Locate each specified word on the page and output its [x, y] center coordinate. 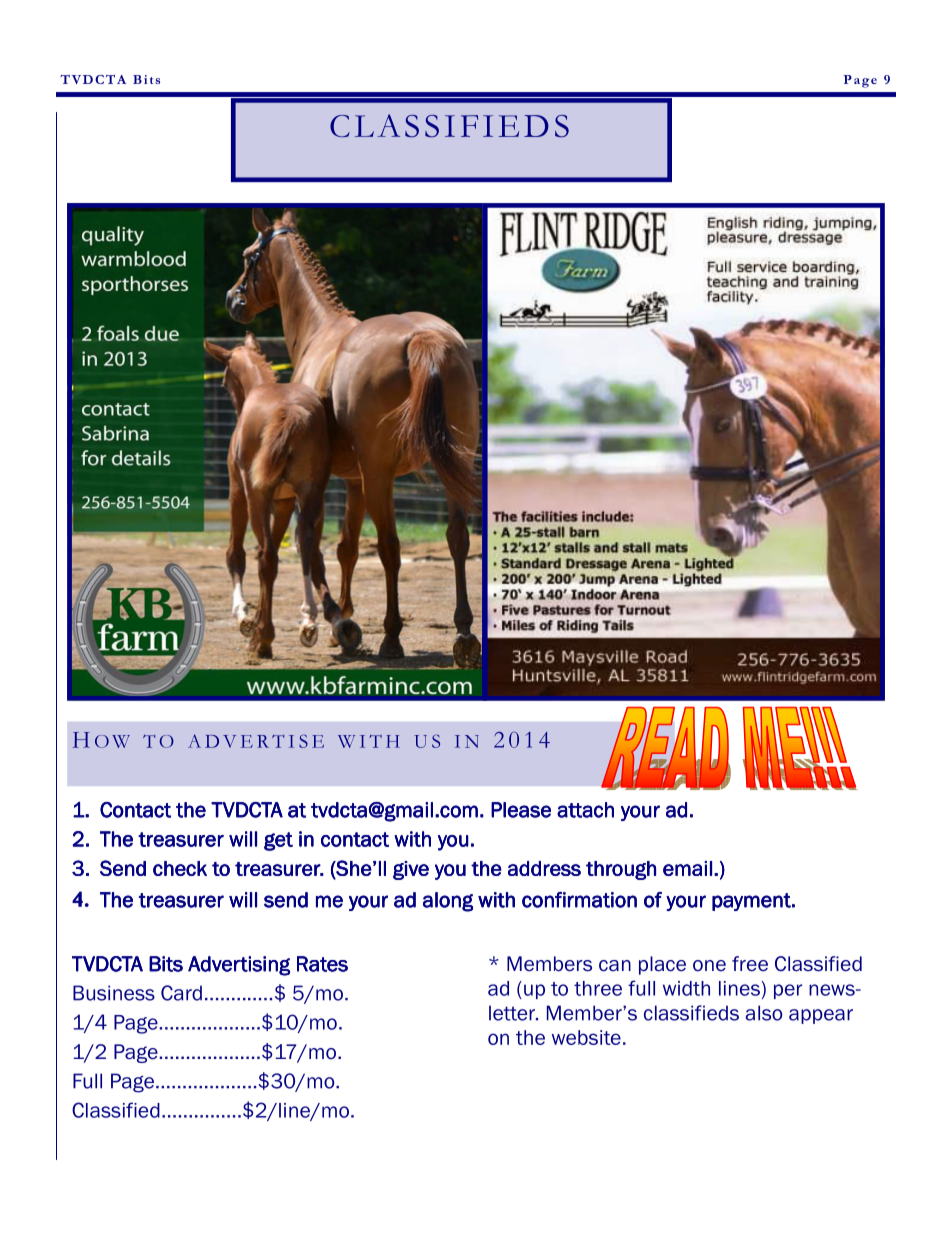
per [788, 991]
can [615, 966]
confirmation [579, 900]
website [586, 1037]
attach [585, 810]
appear [821, 1016]
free [750, 964]
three [598, 988]
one [709, 966]
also [764, 1013]
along [448, 902]
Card [181, 993]
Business [114, 993]
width [686, 988]
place [662, 965]
